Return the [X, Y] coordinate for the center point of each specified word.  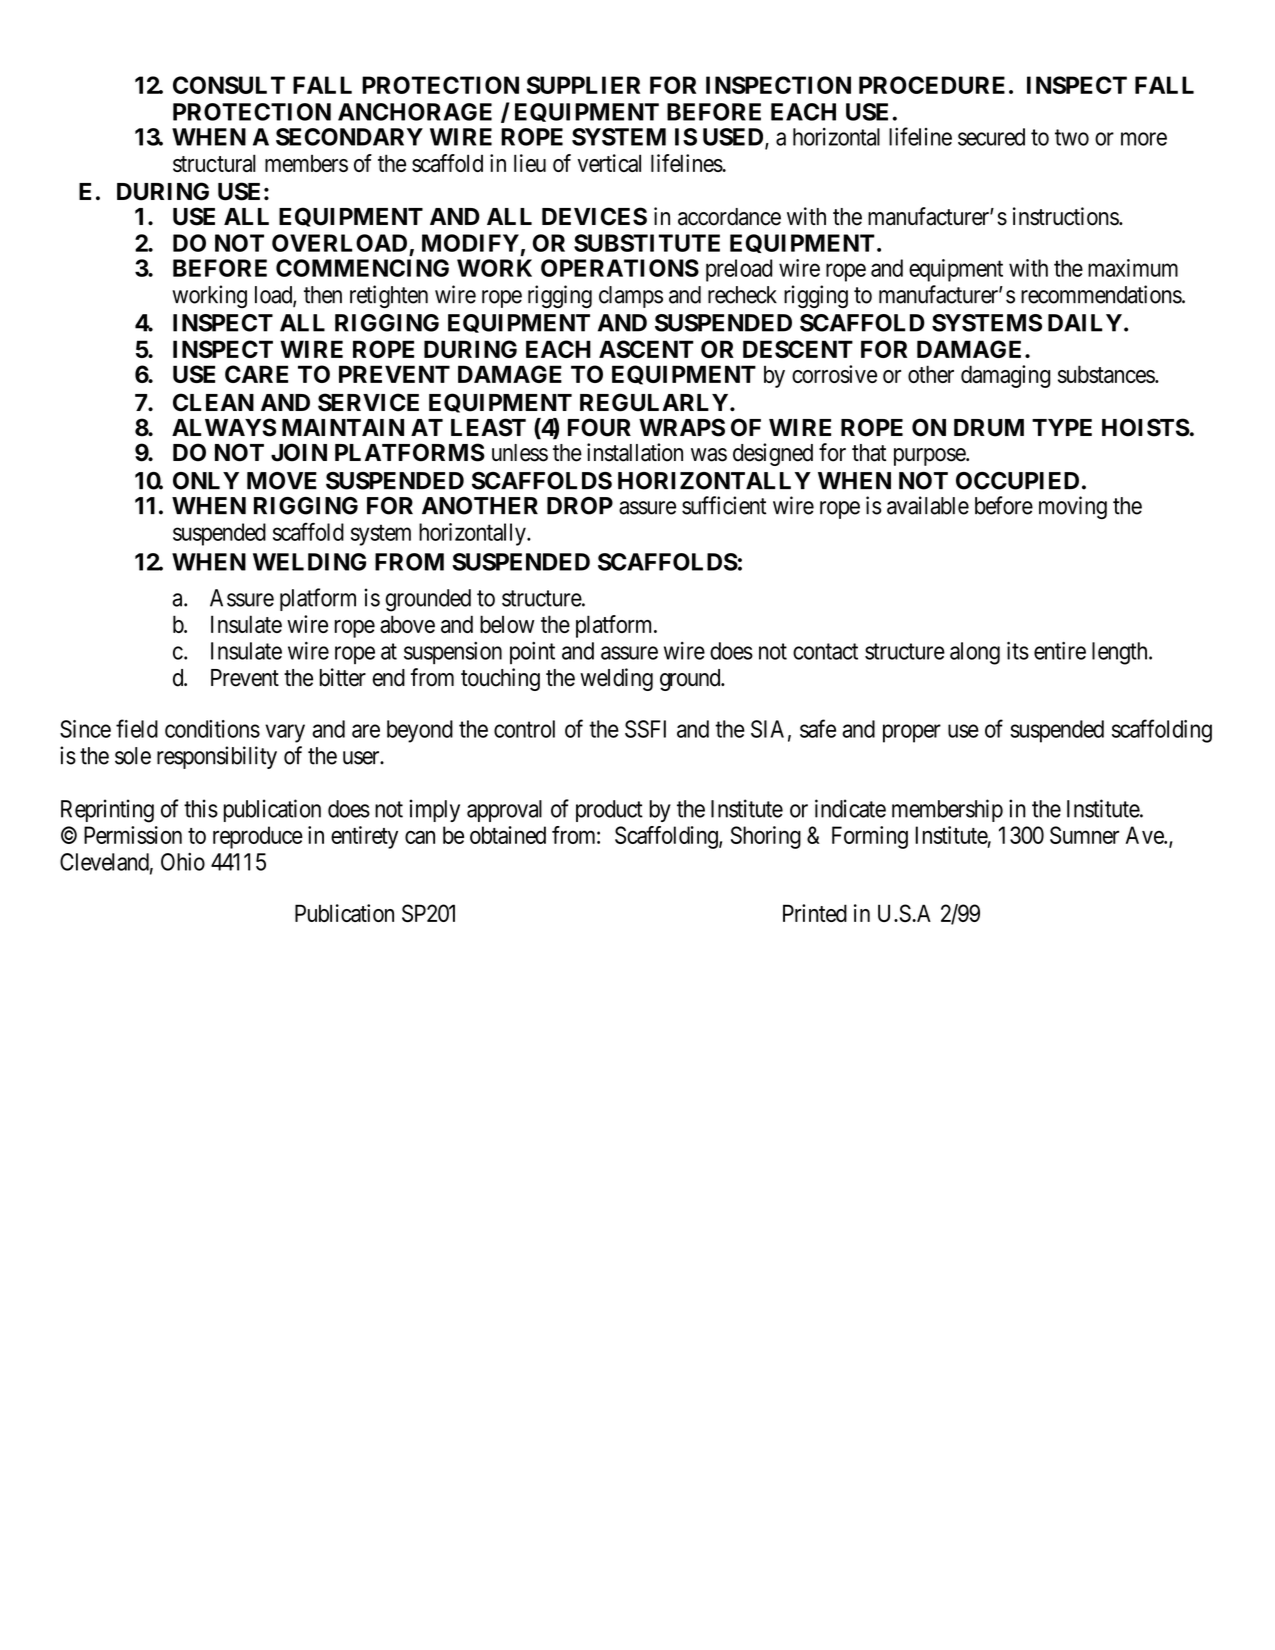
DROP [580, 506]
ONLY [206, 481]
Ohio [183, 862]
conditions [212, 729]
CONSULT [229, 85]
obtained [508, 835]
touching [500, 679]
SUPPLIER [583, 85]
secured [991, 137]
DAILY [1085, 323]
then [323, 295]
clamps [631, 297]
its [1018, 650]
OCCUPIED [1017, 481]
